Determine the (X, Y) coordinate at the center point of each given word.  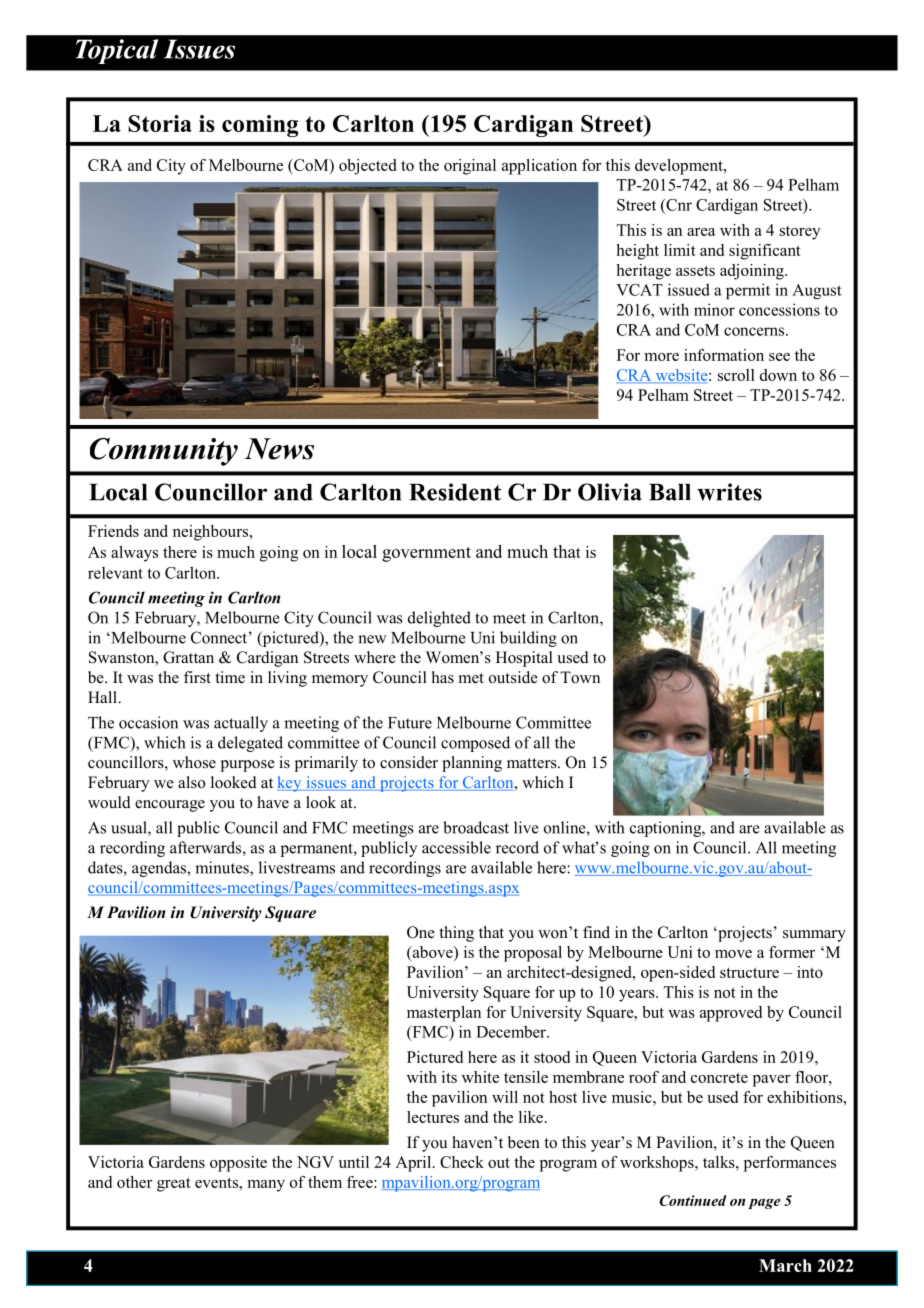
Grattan (188, 657)
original (470, 167)
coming (260, 126)
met (471, 678)
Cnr (678, 205)
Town (580, 677)
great (174, 1185)
